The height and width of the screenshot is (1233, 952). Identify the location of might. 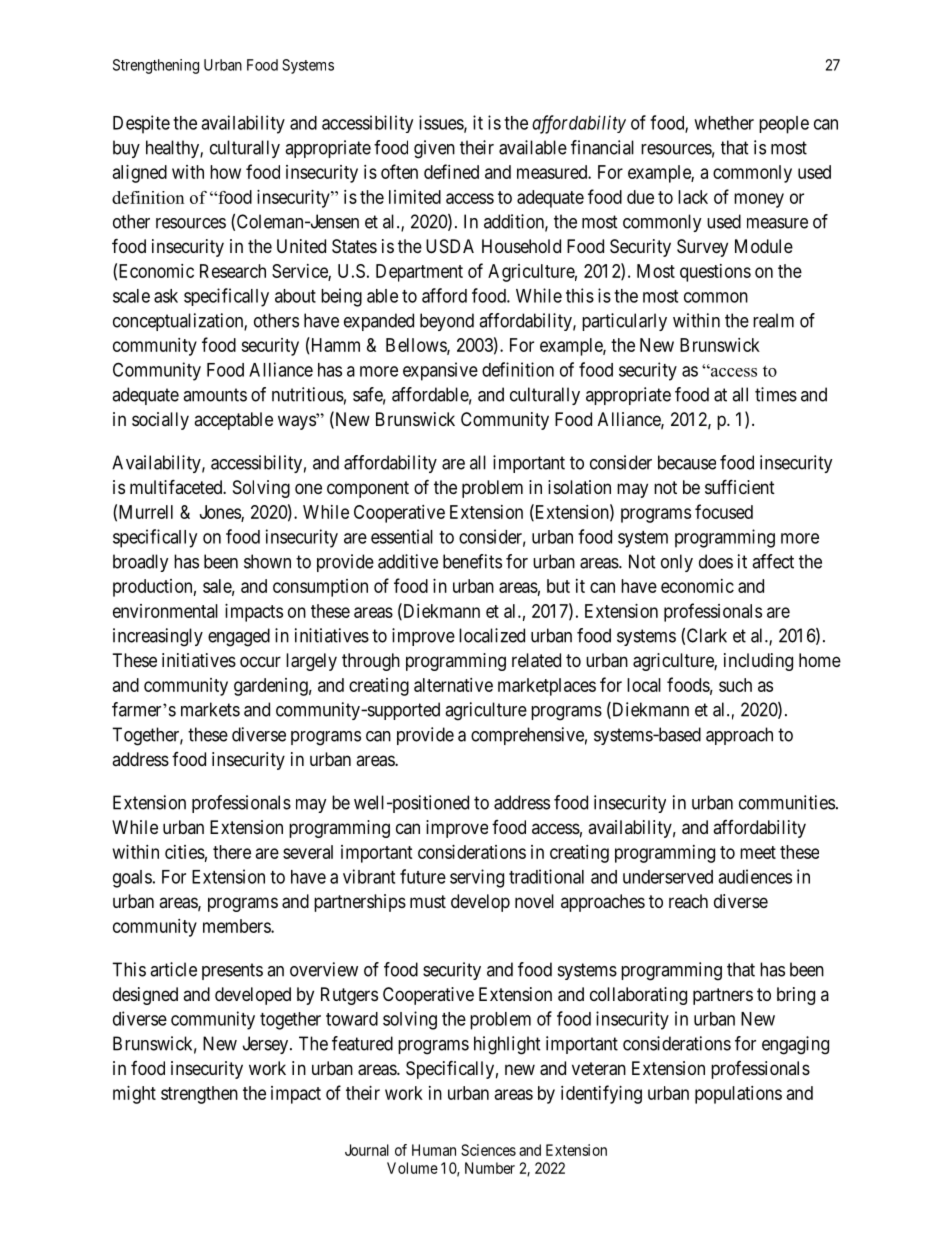
(134, 1095).
